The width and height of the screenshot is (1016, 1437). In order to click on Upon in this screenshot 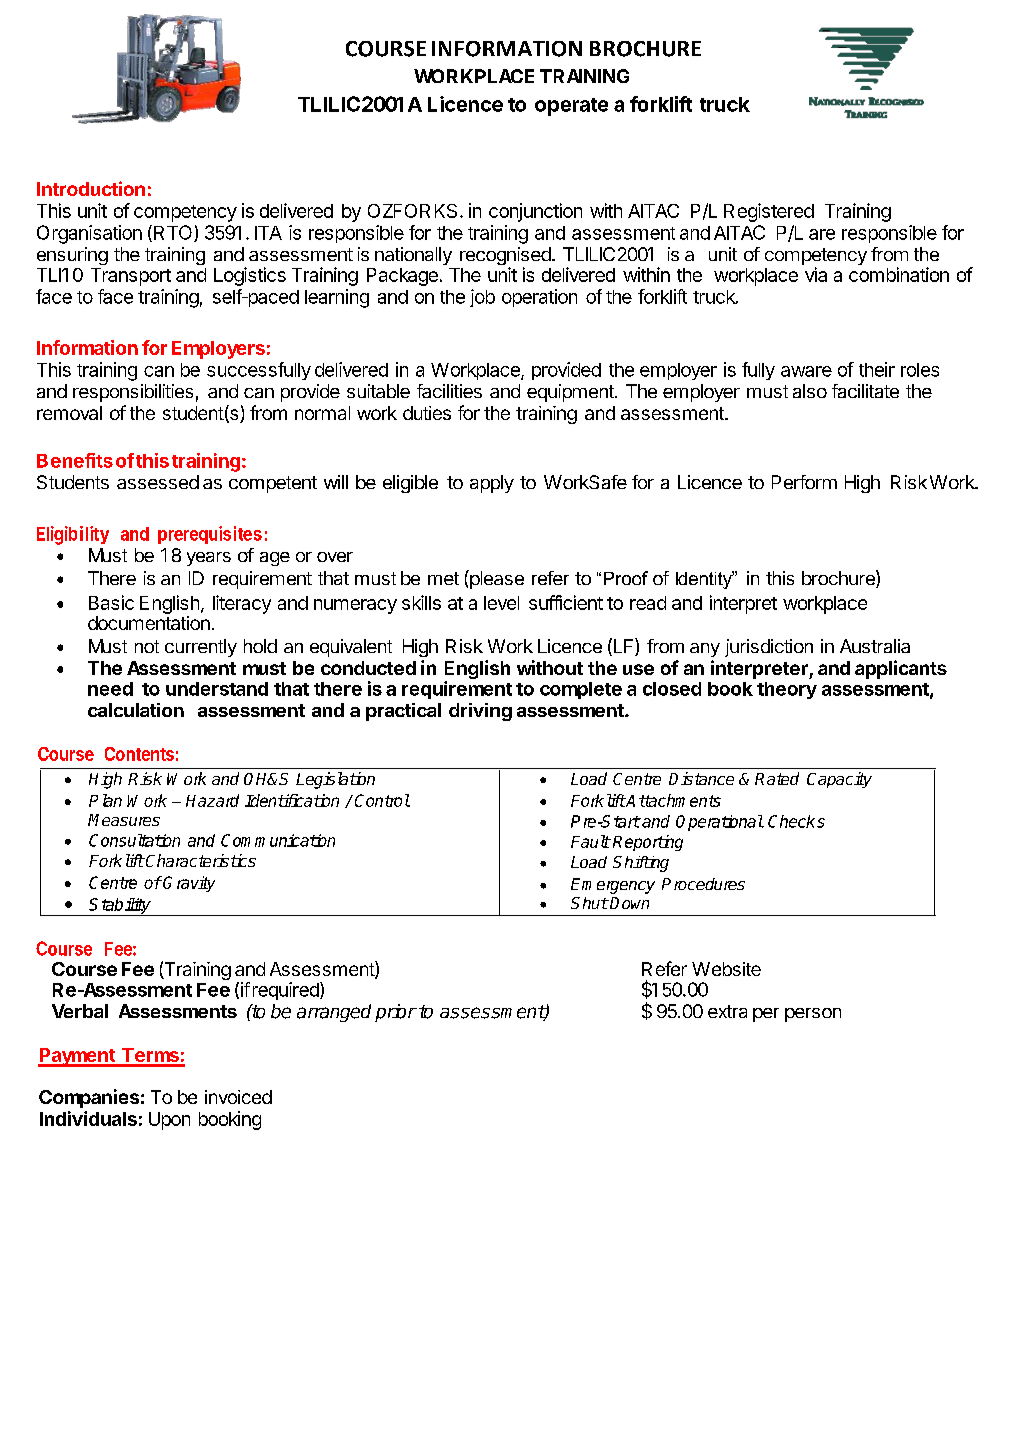, I will do `click(169, 1121)`.
